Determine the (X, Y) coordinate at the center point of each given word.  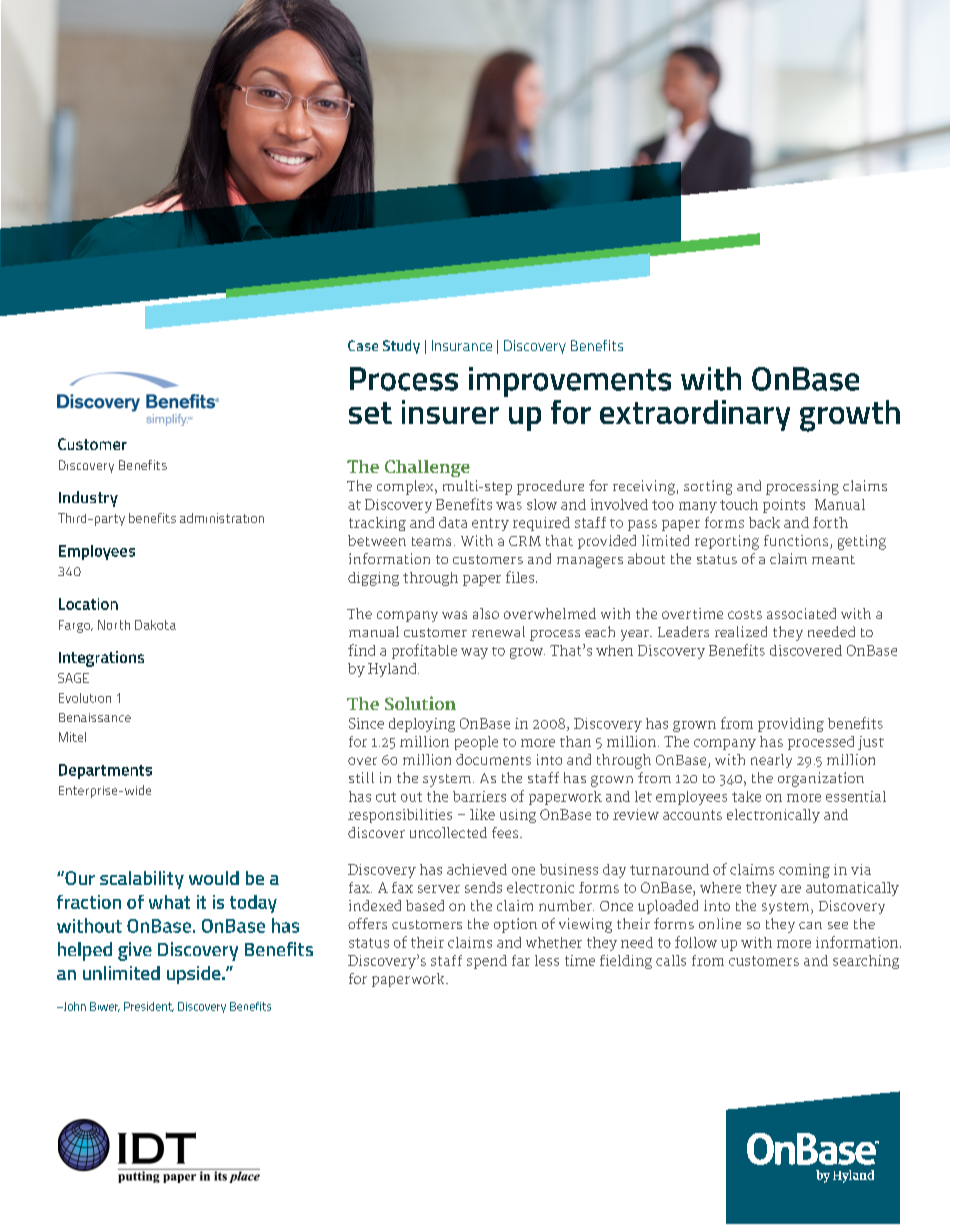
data (453, 522)
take (746, 796)
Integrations (101, 659)
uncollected (448, 832)
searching (866, 962)
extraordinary (695, 415)
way (474, 653)
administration (222, 518)
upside (195, 975)
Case (363, 345)
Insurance (462, 345)
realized (741, 631)
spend (487, 962)
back (764, 522)
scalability (142, 880)
